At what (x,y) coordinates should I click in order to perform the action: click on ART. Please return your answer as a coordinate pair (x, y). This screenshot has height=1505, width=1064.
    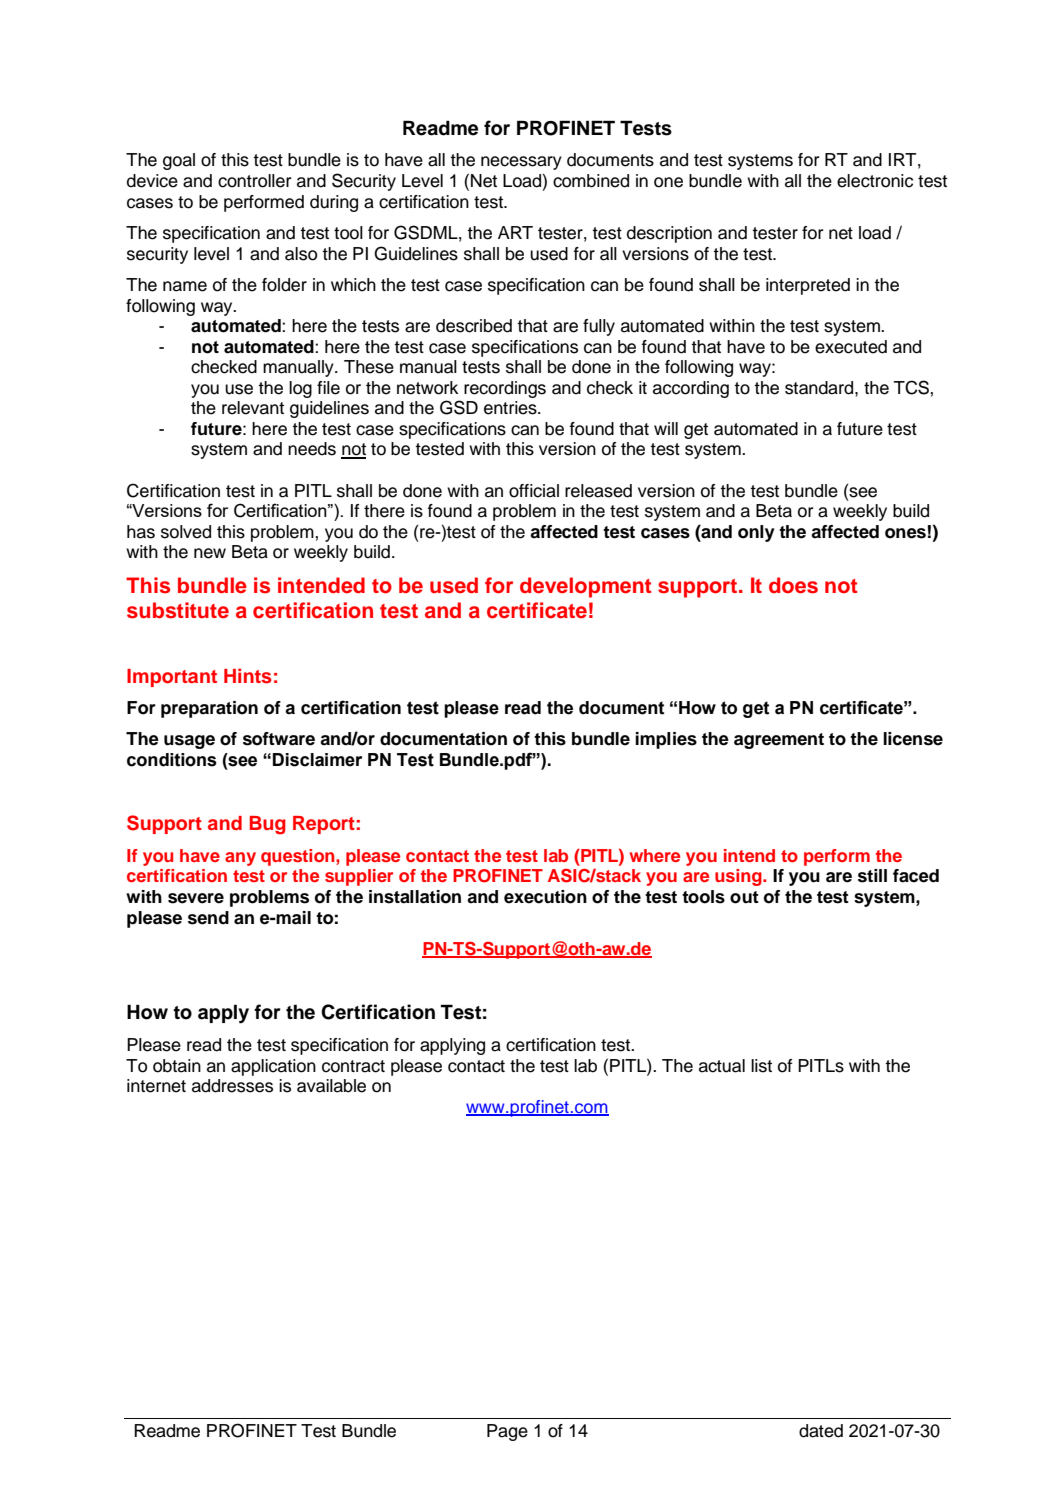
    Looking at the image, I should click on (515, 232).
